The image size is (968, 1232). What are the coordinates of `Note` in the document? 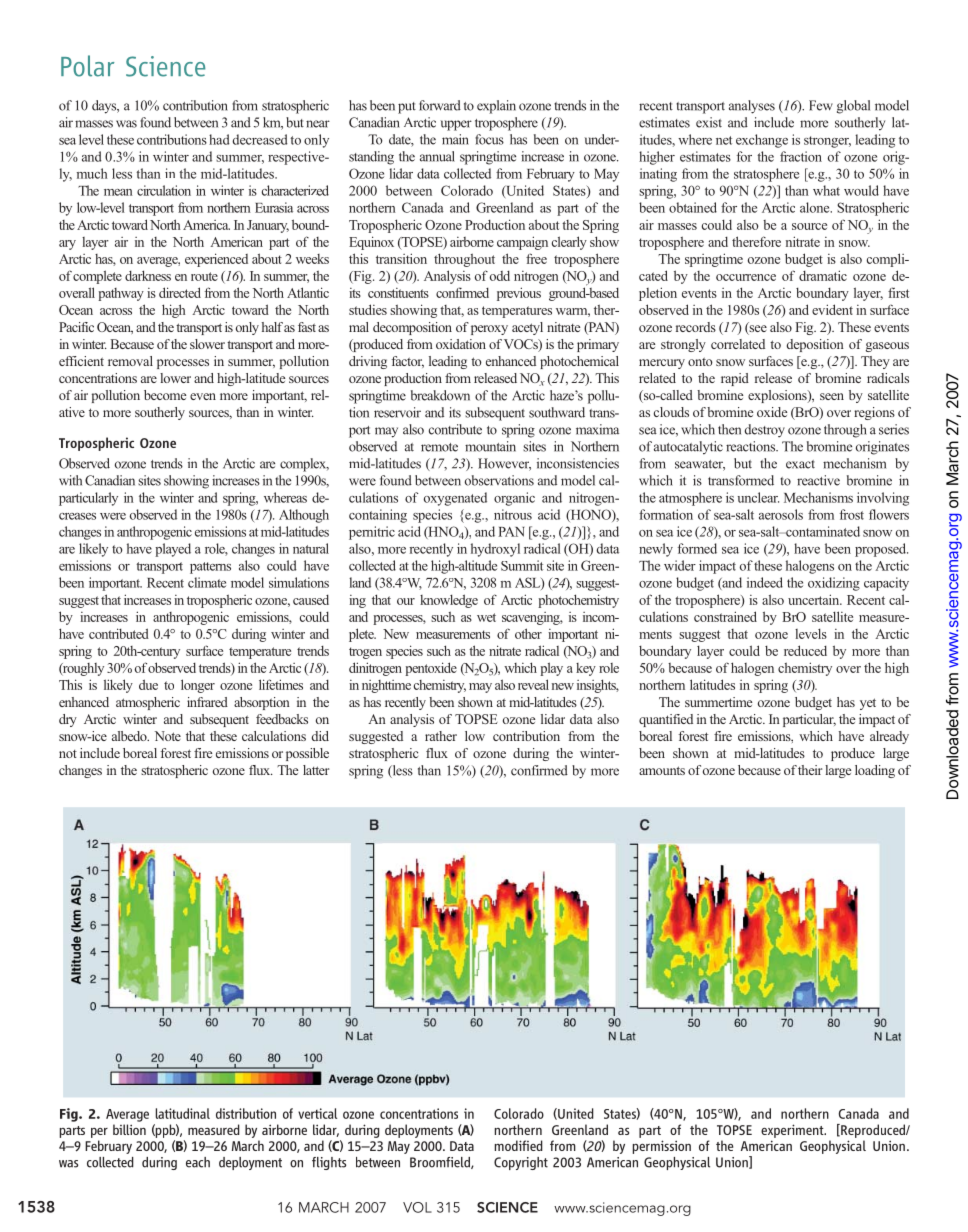 It's located at (168, 736).
